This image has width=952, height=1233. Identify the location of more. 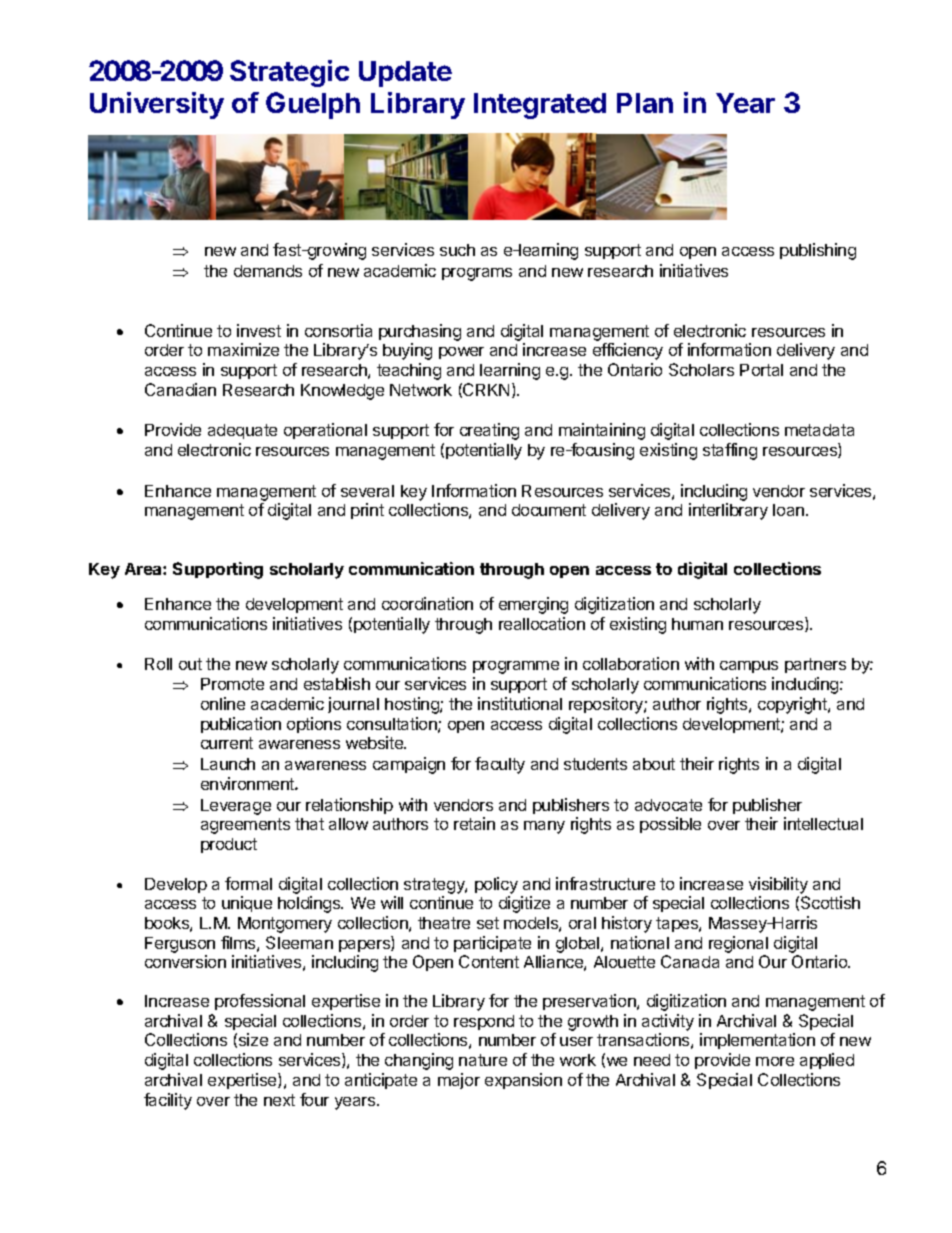
(775, 1061).
